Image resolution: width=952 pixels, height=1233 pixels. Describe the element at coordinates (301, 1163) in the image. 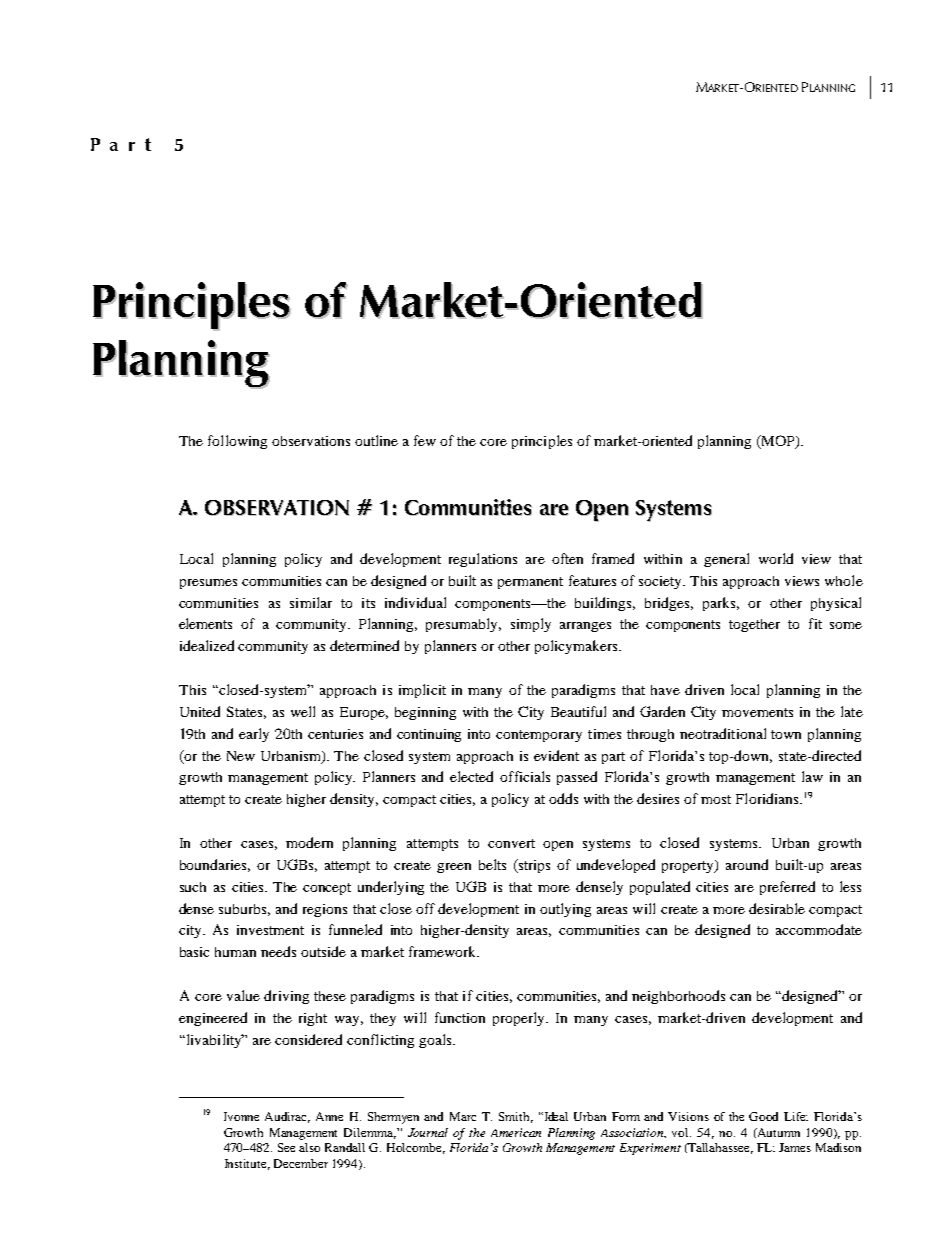

I see `December` at that location.
